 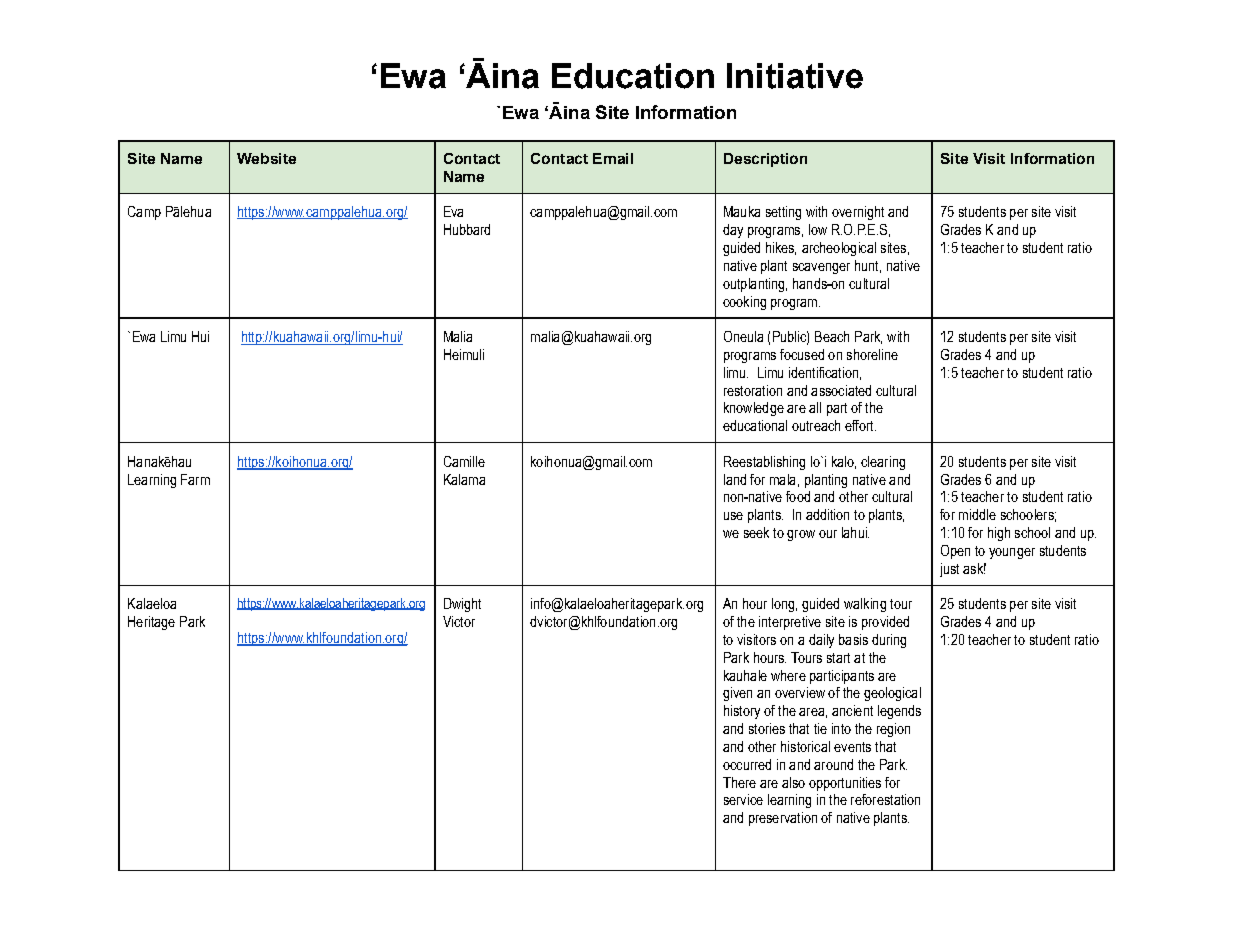 What do you see at coordinates (467, 229) in the screenshot?
I see `Hubbard` at bounding box center [467, 229].
